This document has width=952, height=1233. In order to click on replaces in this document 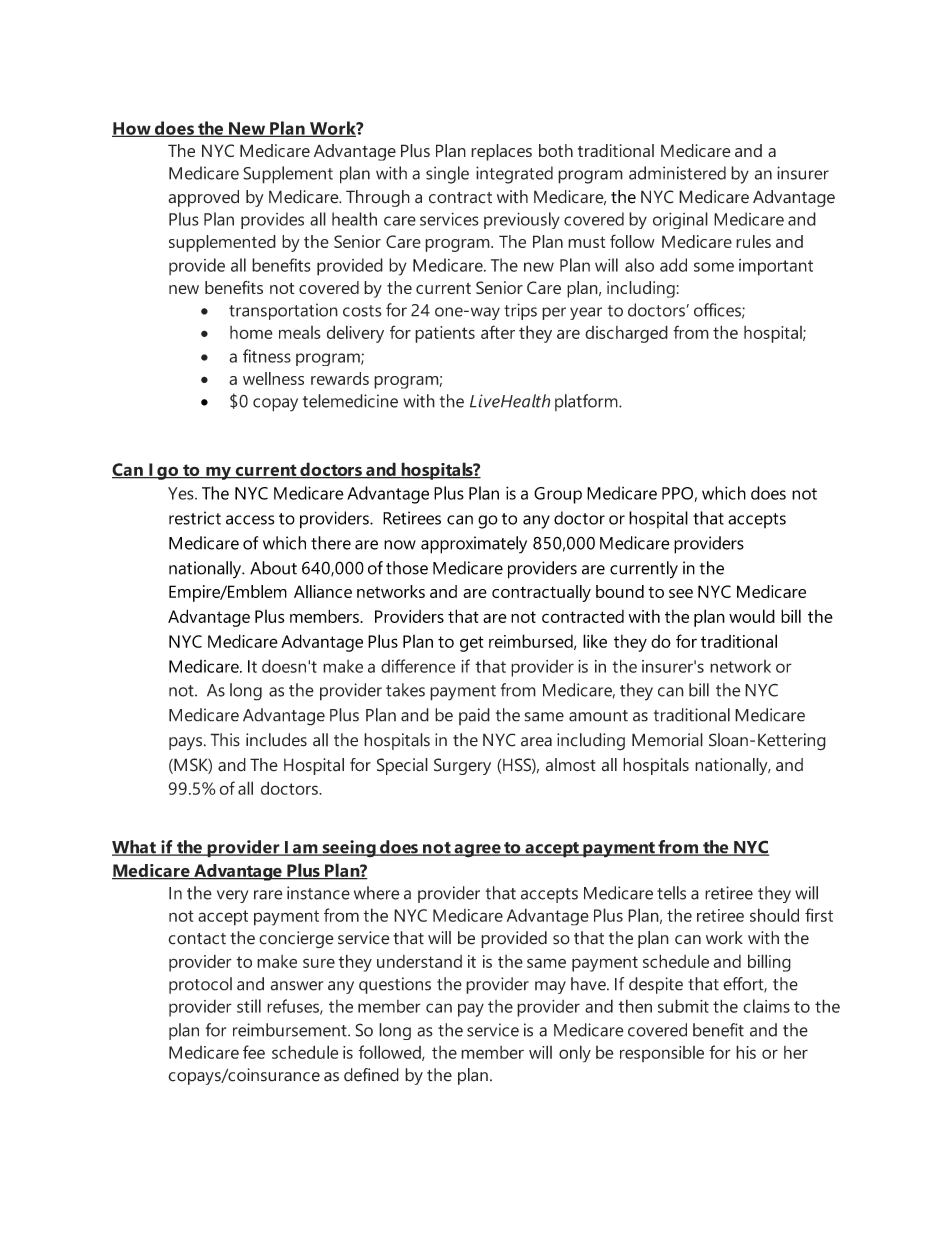, I will do `click(501, 152)`.
